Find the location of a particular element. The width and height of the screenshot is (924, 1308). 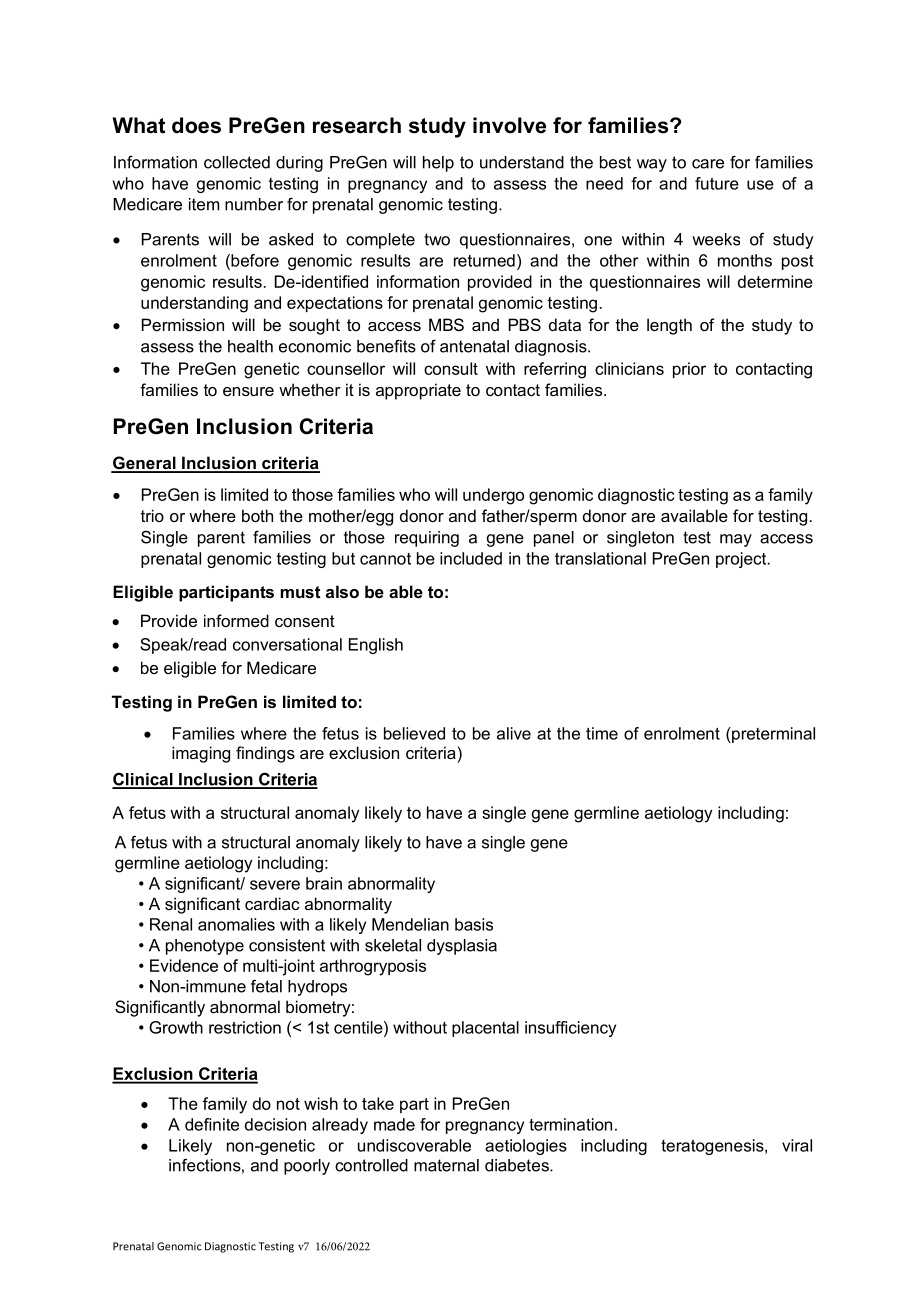

insufficiency is located at coordinates (570, 1029).
